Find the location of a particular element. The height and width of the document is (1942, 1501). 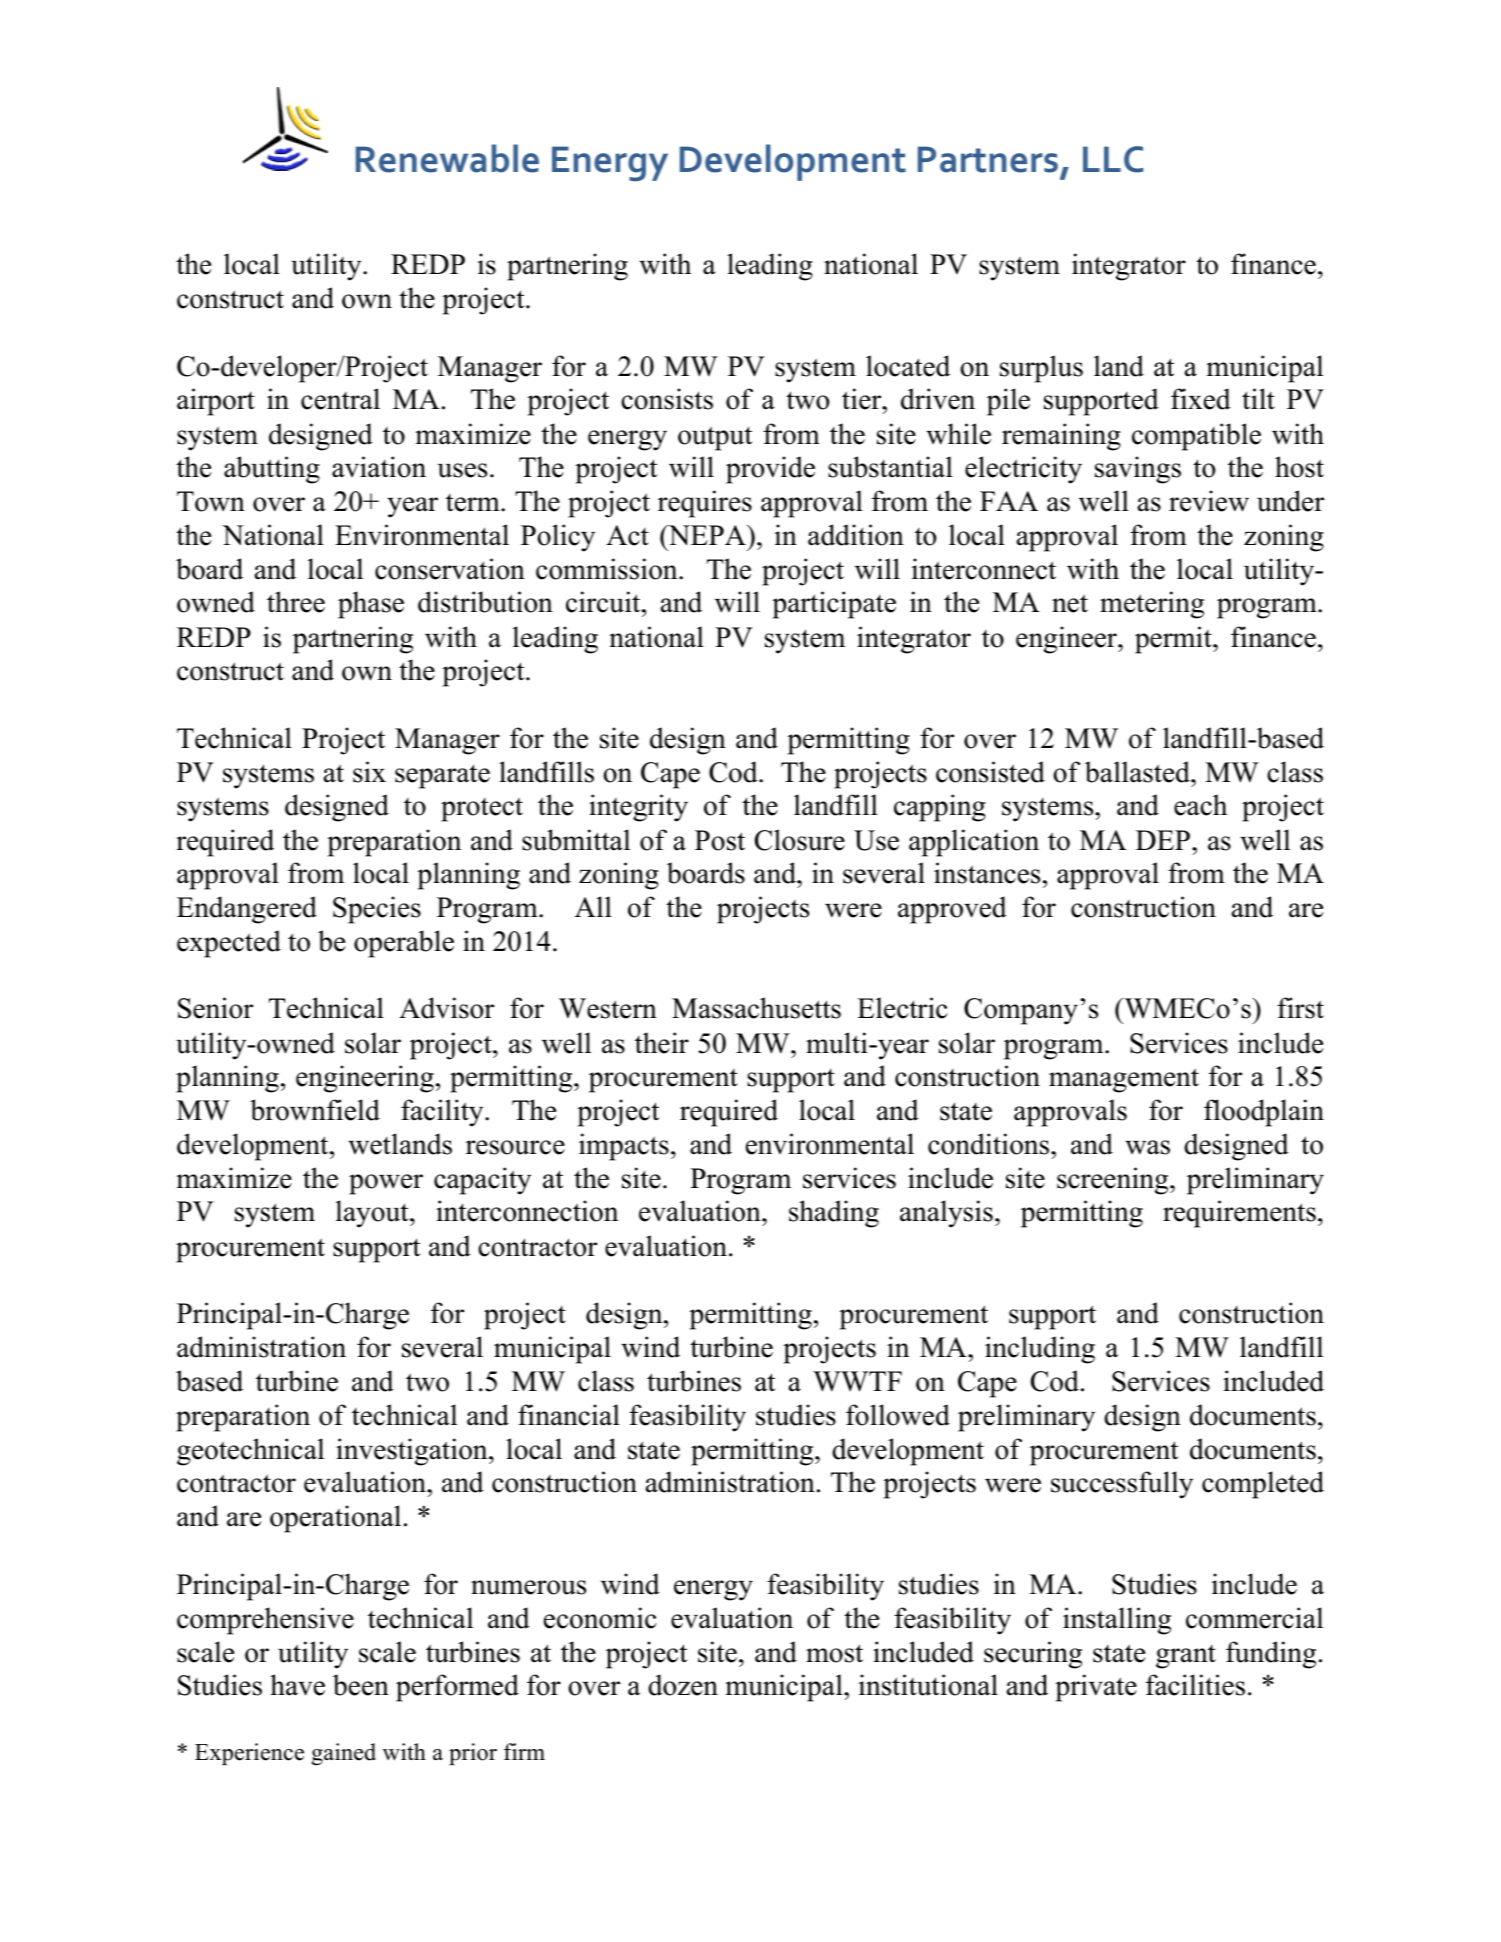

Post is located at coordinates (720, 840).
